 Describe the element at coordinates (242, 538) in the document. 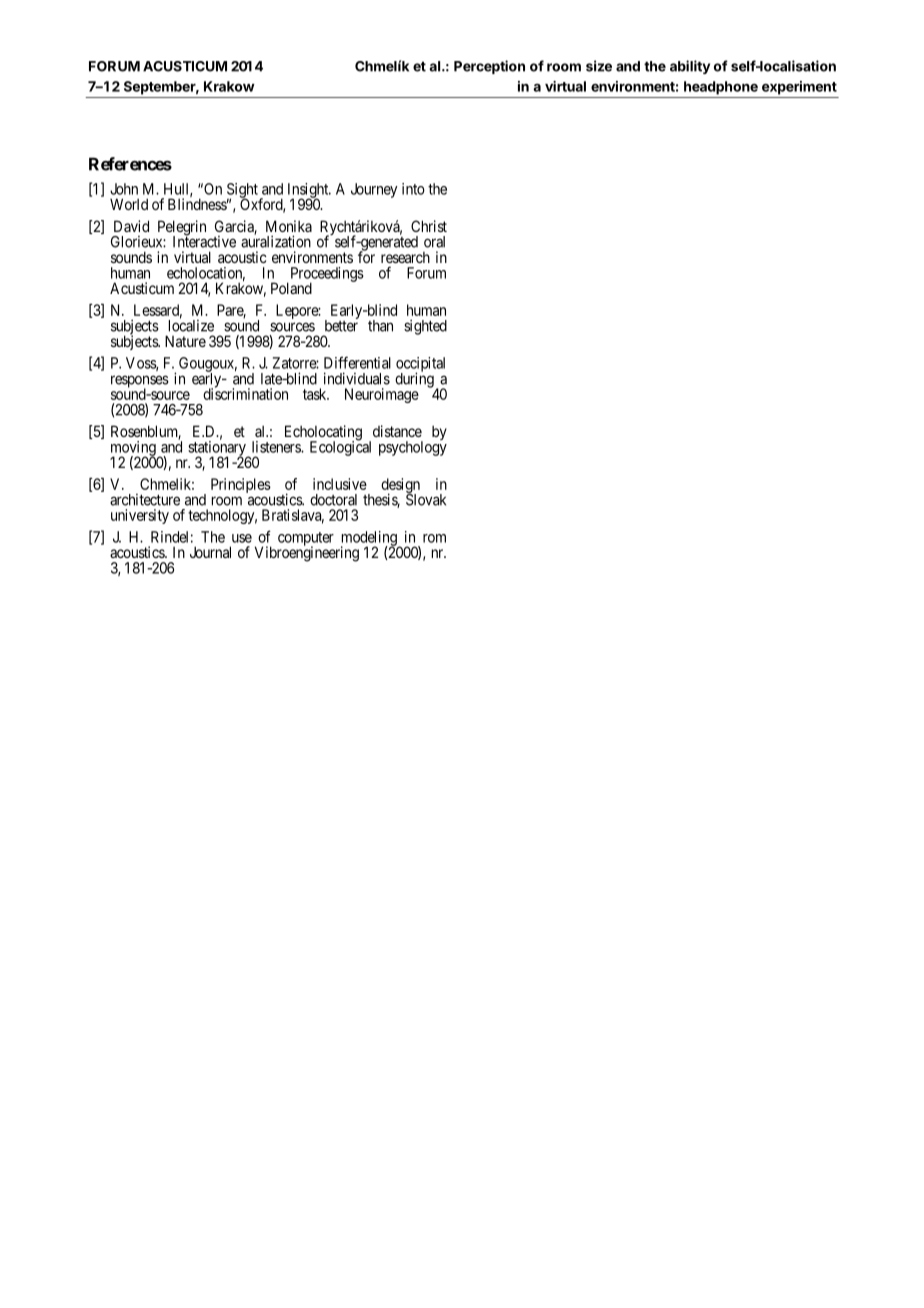

I see `use` at that location.
